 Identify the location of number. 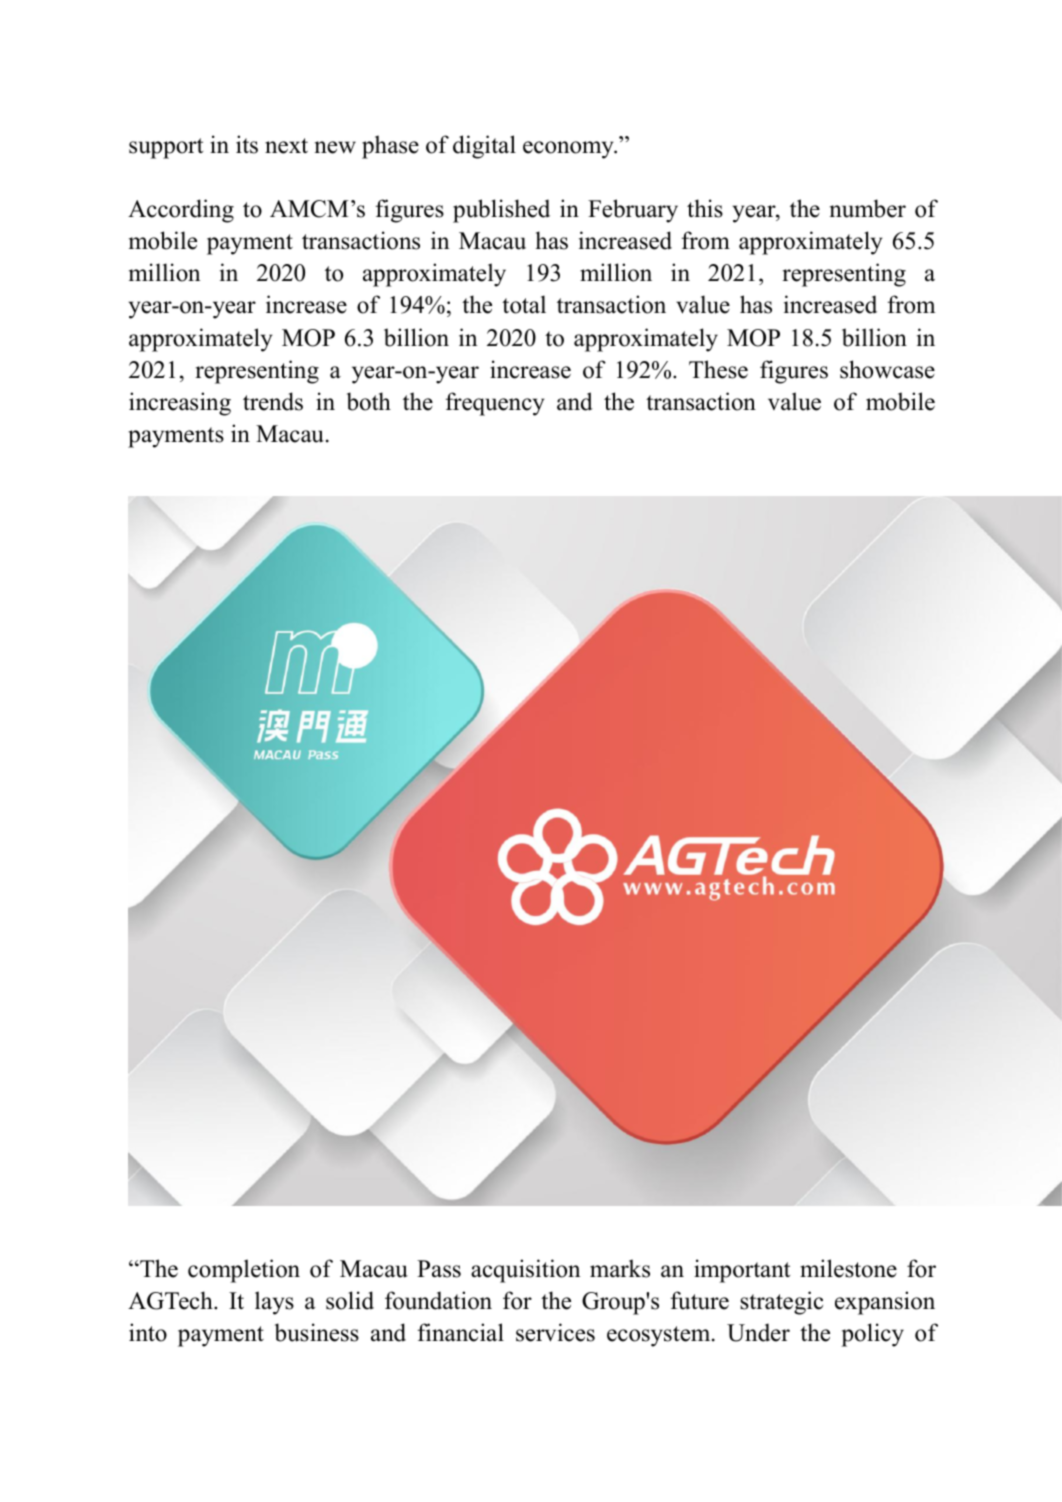
(868, 208).
